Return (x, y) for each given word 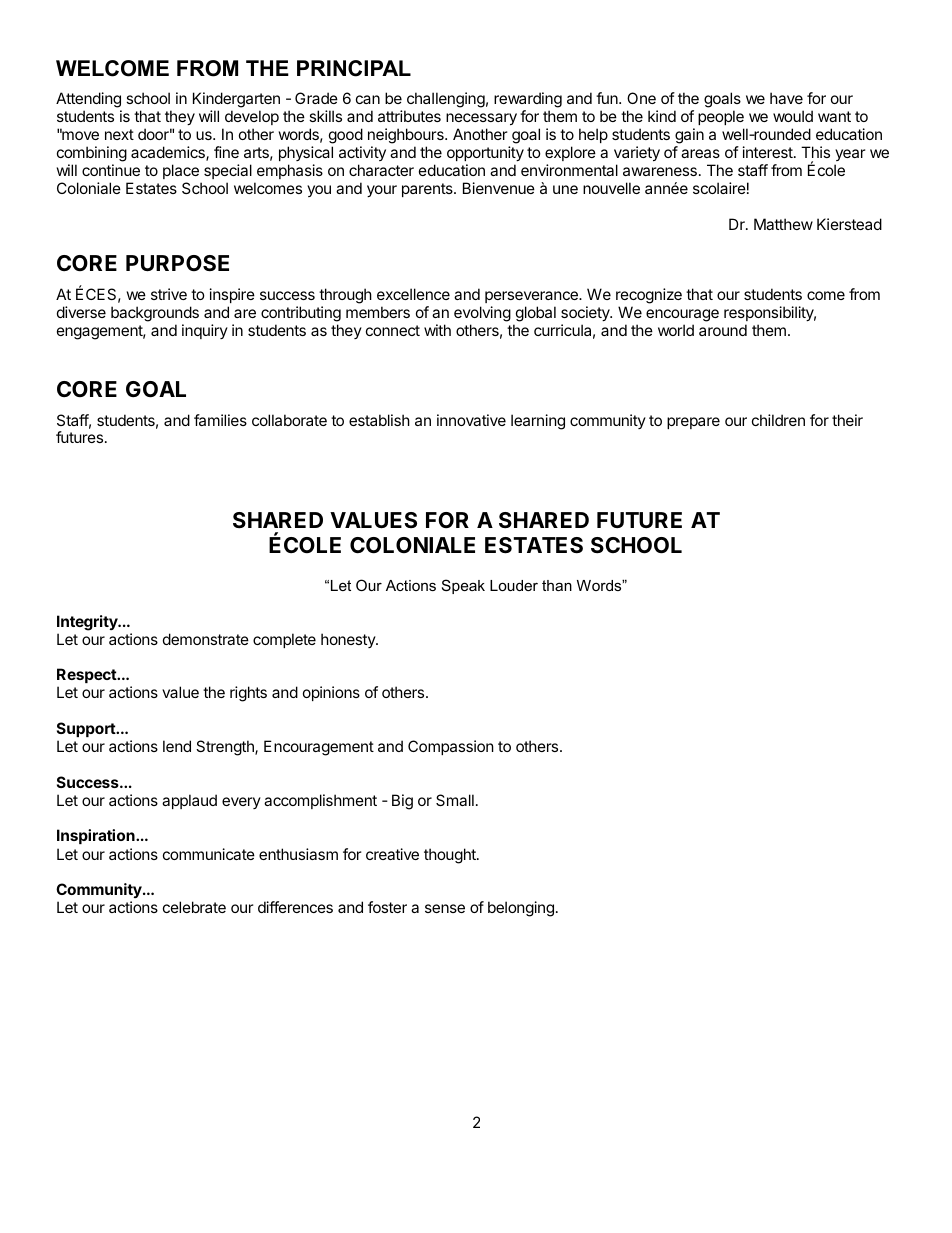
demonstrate (206, 639)
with (437, 330)
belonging (521, 909)
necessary (481, 121)
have (786, 98)
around (723, 330)
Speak (463, 586)
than (557, 585)
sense (445, 908)
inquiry (205, 331)
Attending (89, 101)
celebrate (194, 907)
